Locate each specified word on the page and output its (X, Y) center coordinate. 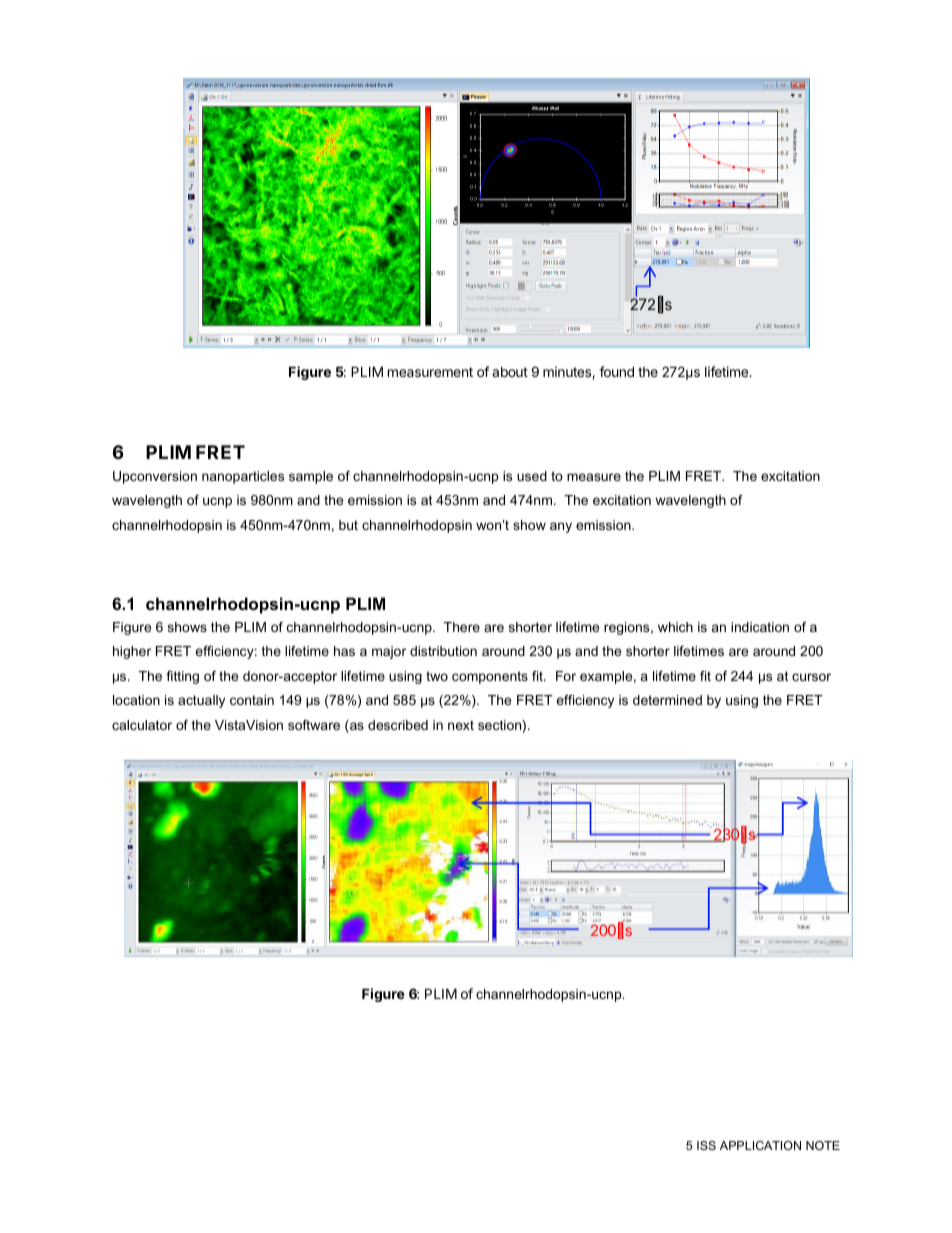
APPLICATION (760, 1145)
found (616, 371)
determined (667, 700)
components (490, 677)
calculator (142, 725)
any (561, 527)
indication (760, 627)
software (314, 725)
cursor (811, 677)
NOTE (823, 1145)
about (510, 372)
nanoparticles (243, 477)
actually (201, 701)
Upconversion (155, 477)
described (398, 725)
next (461, 725)
